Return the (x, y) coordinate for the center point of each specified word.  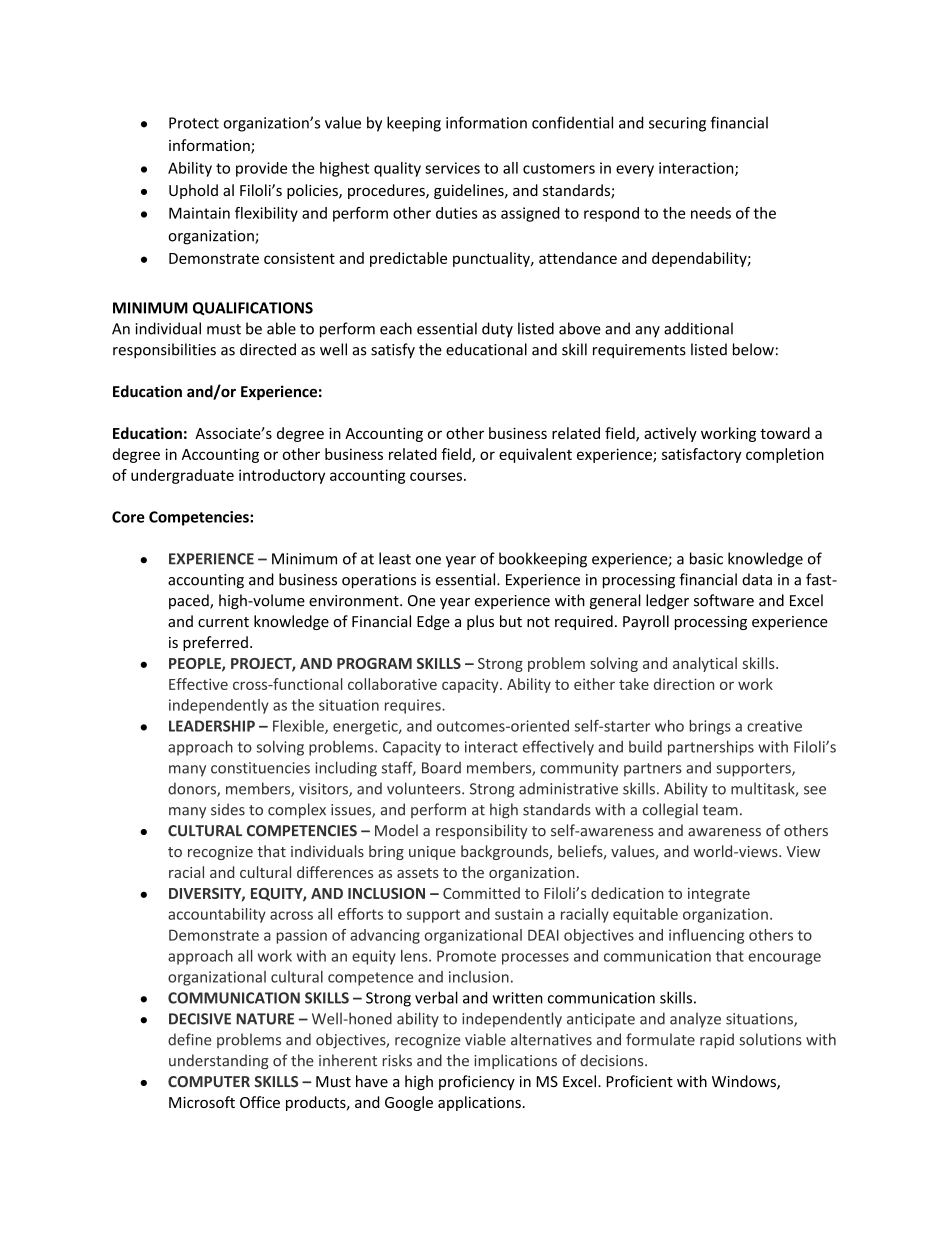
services (452, 168)
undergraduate (182, 476)
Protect (194, 123)
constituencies (260, 768)
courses (436, 476)
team (720, 810)
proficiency (477, 1082)
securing (677, 124)
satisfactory (702, 455)
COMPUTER (209, 1082)
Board (441, 768)
